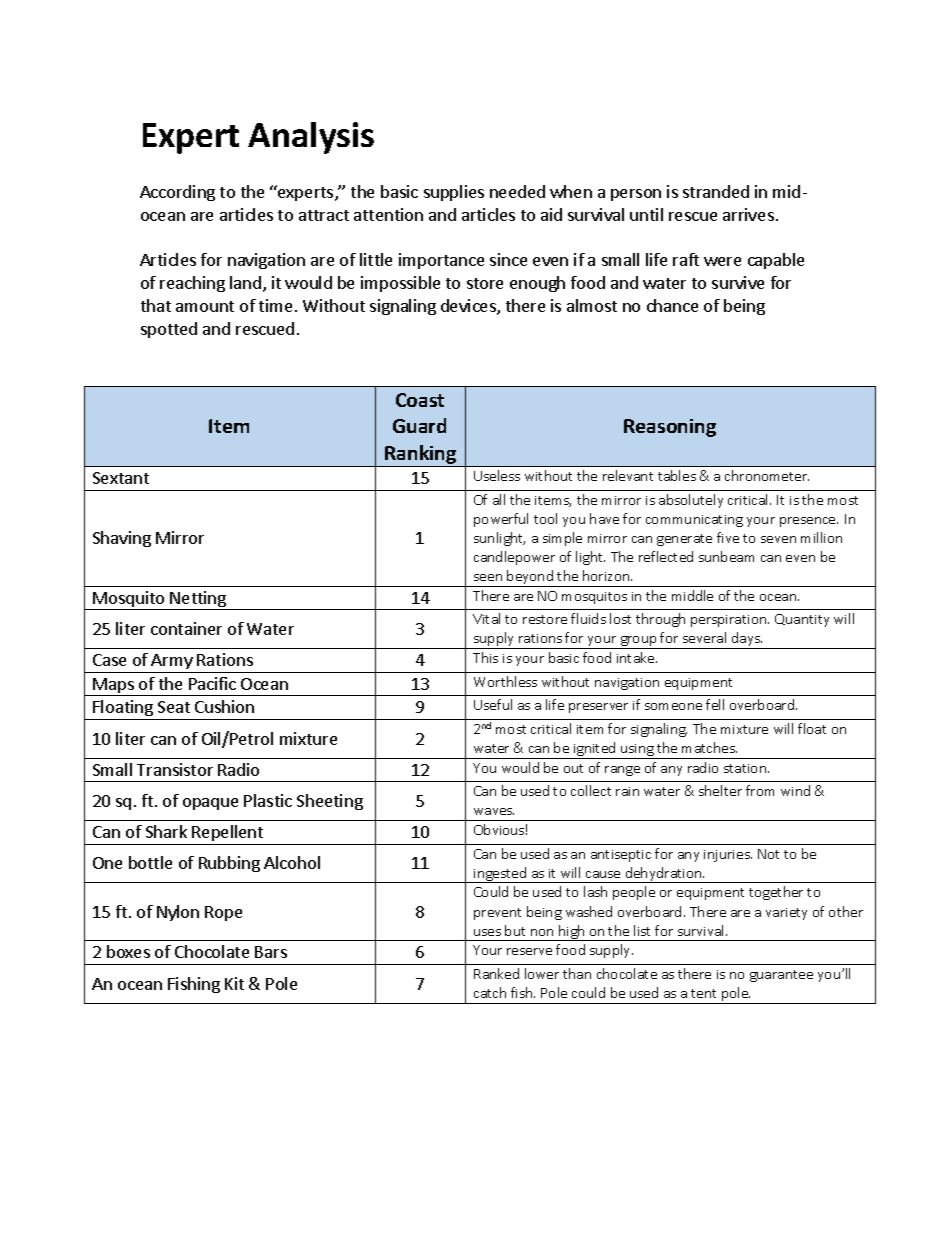 This image has width=952, height=1233. Describe the element at coordinates (716, 191) in the image. I see `stranded` at that location.
